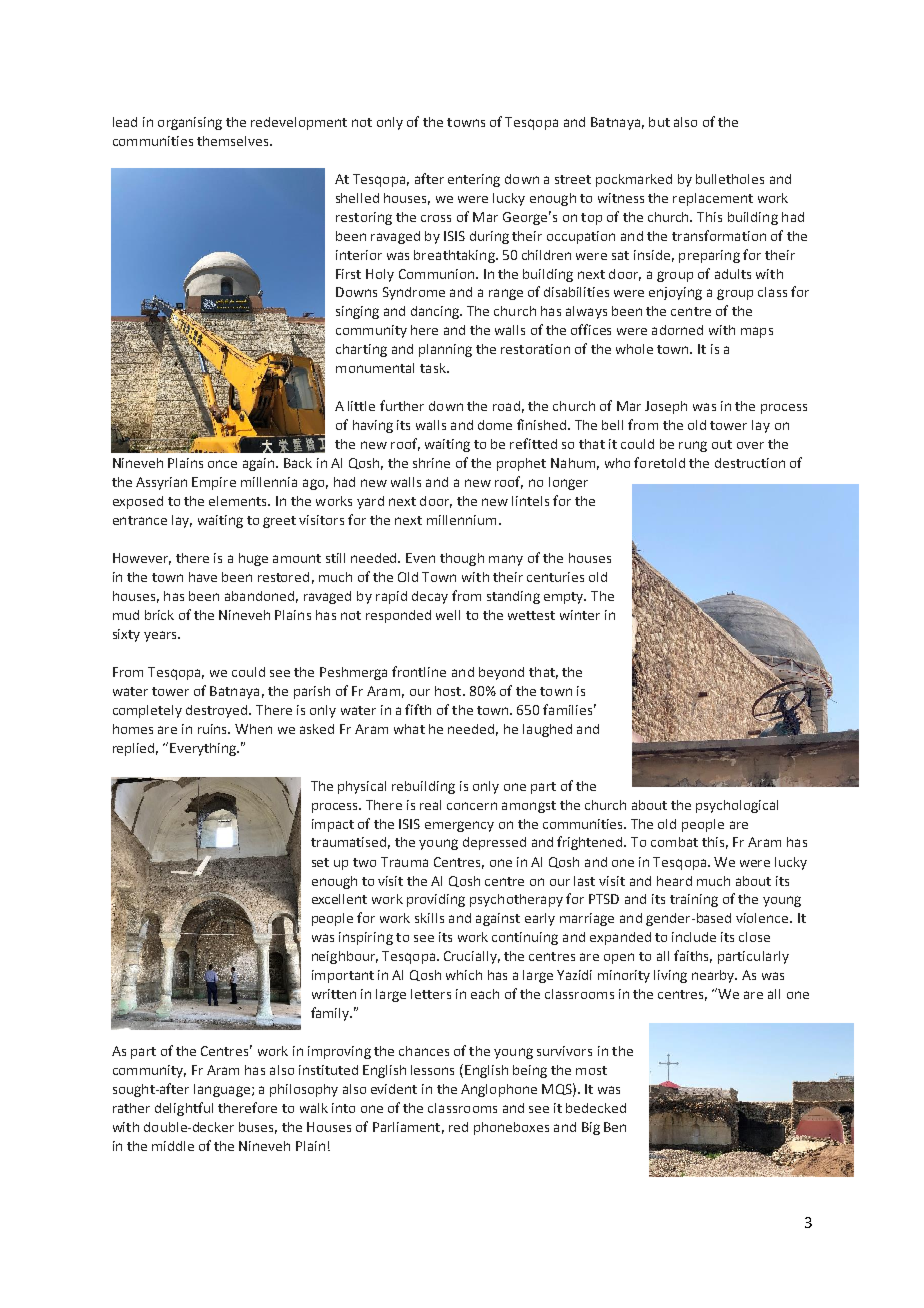 Image resolution: width=924 pixels, height=1308 pixels. Describe the element at coordinates (659, 122) in the page. I see `but` at that location.
